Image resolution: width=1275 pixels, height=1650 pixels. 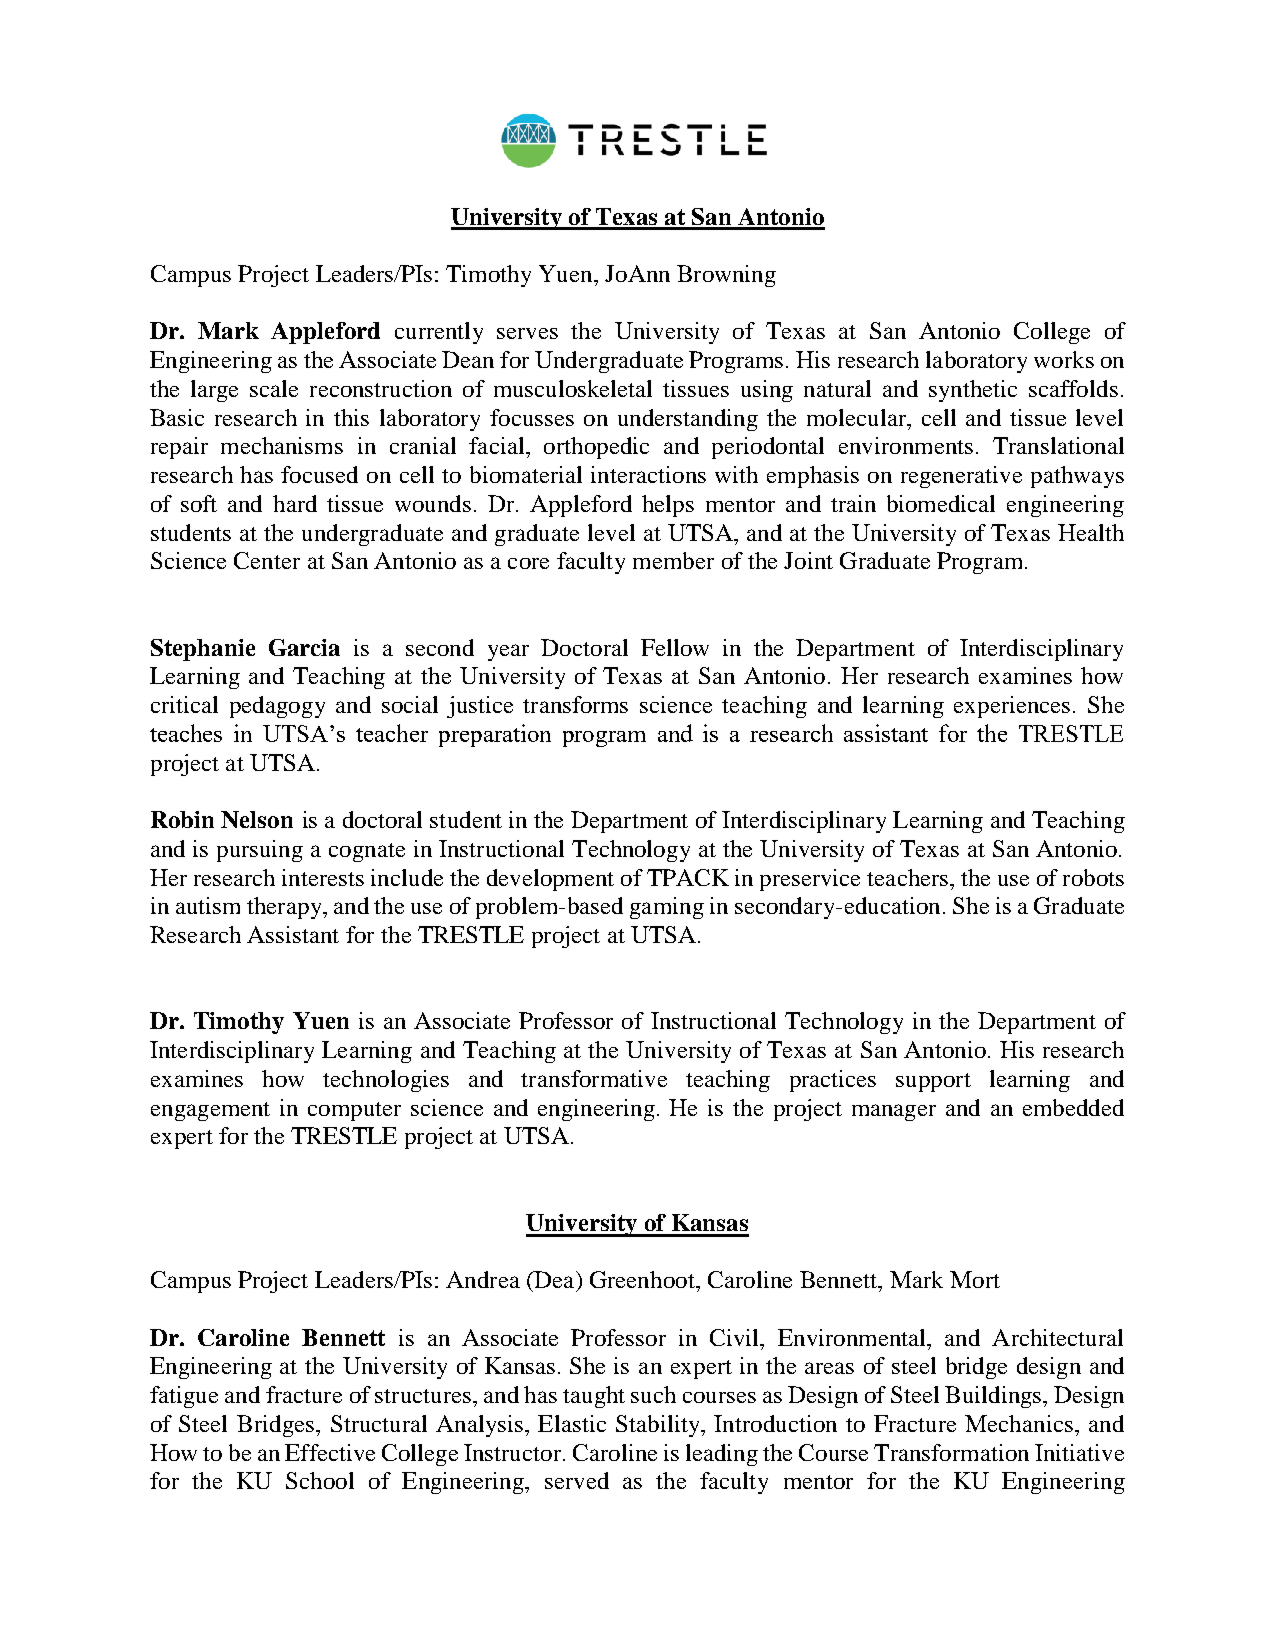 What do you see at coordinates (354, 1111) in the screenshot?
I see `computer` at bounding box center [354, 1111].
